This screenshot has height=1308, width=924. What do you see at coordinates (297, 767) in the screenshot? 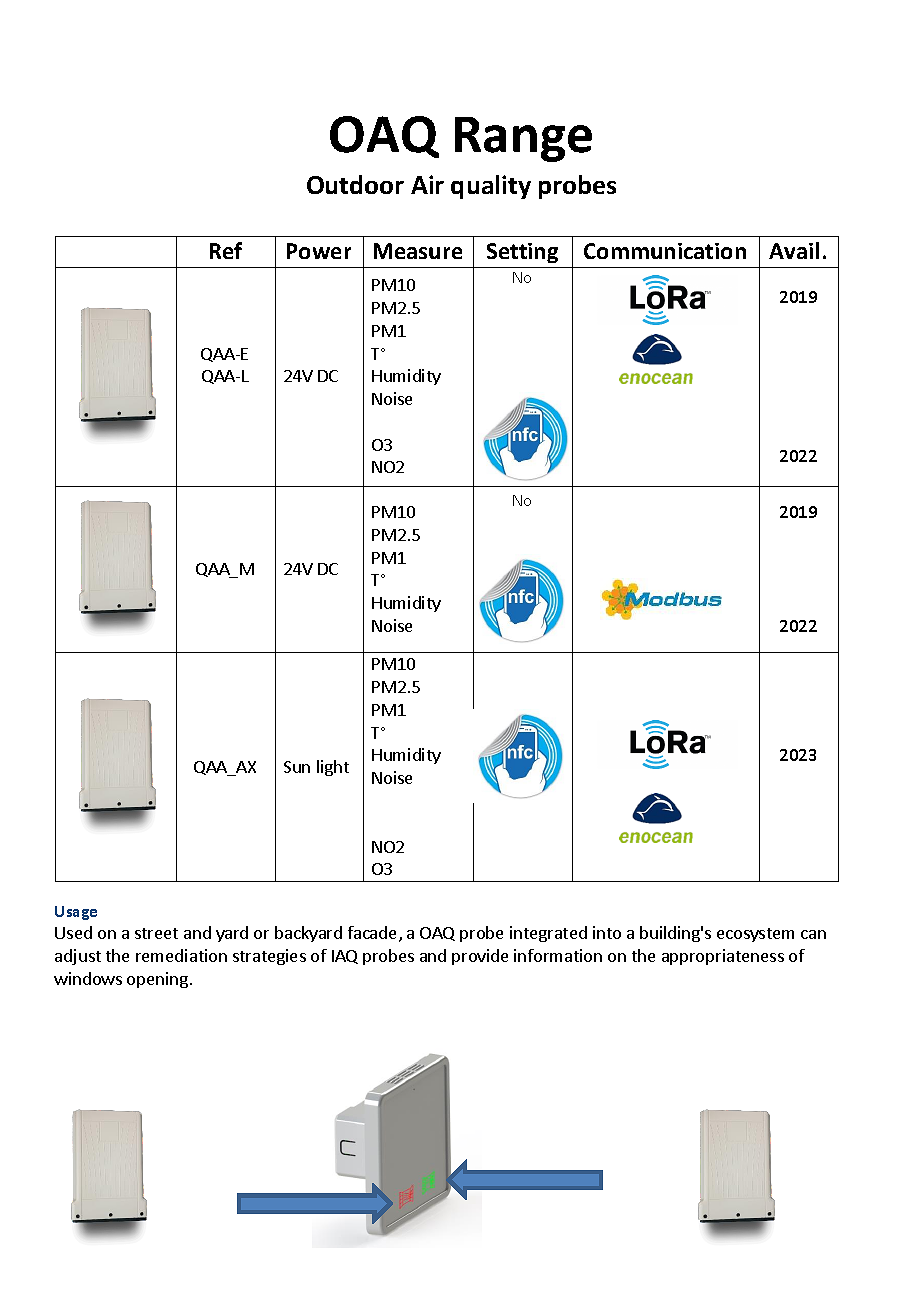
I see `Sun` at bounding box center [297, 767].
